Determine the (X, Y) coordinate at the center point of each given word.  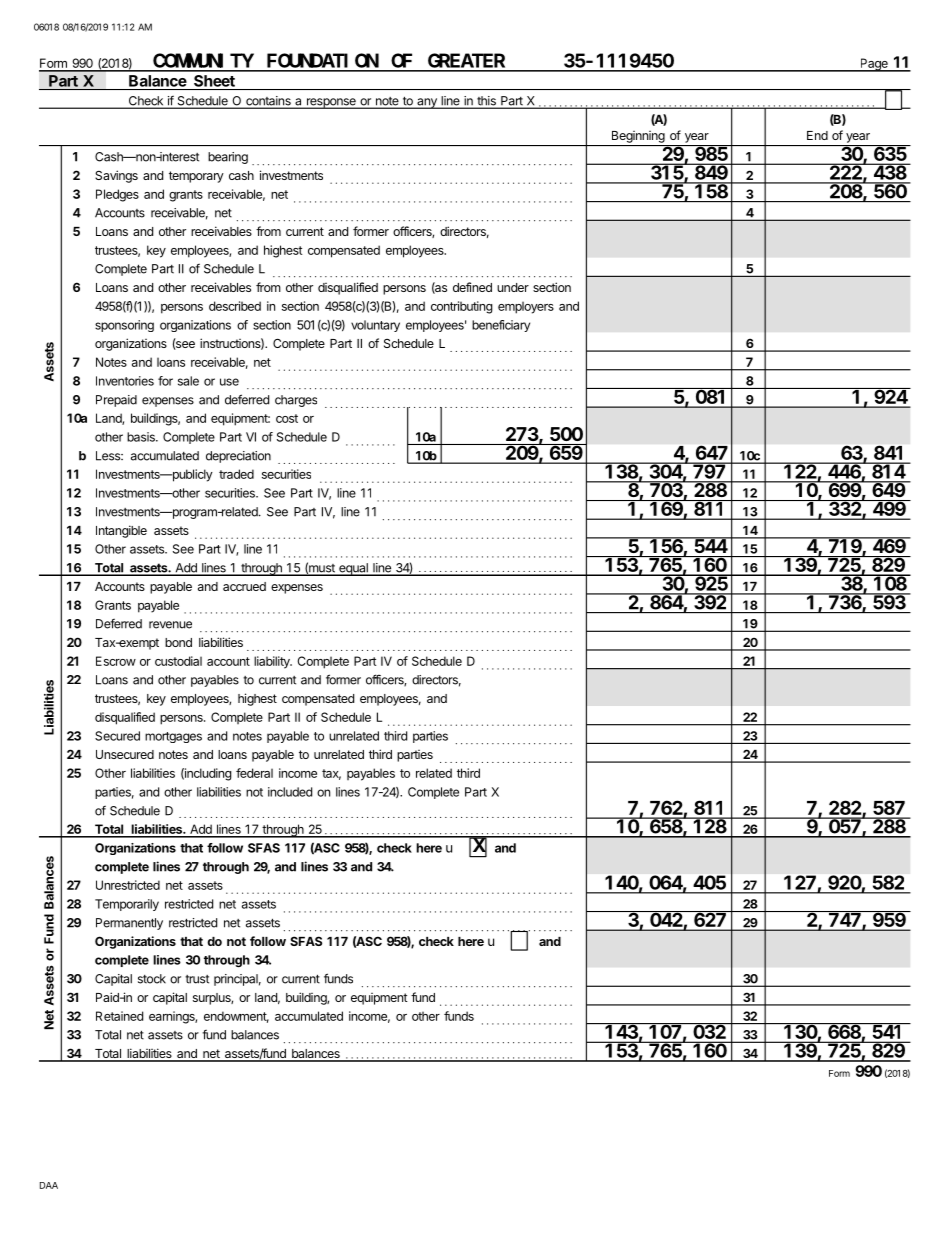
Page (874, 65)
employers (526, 307)
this (486, 102)
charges (296, 401)
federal (254, 773)
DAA (49, 1185)
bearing (228, 158)
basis (142, 437)
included (290, 792)
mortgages (173, 737)
